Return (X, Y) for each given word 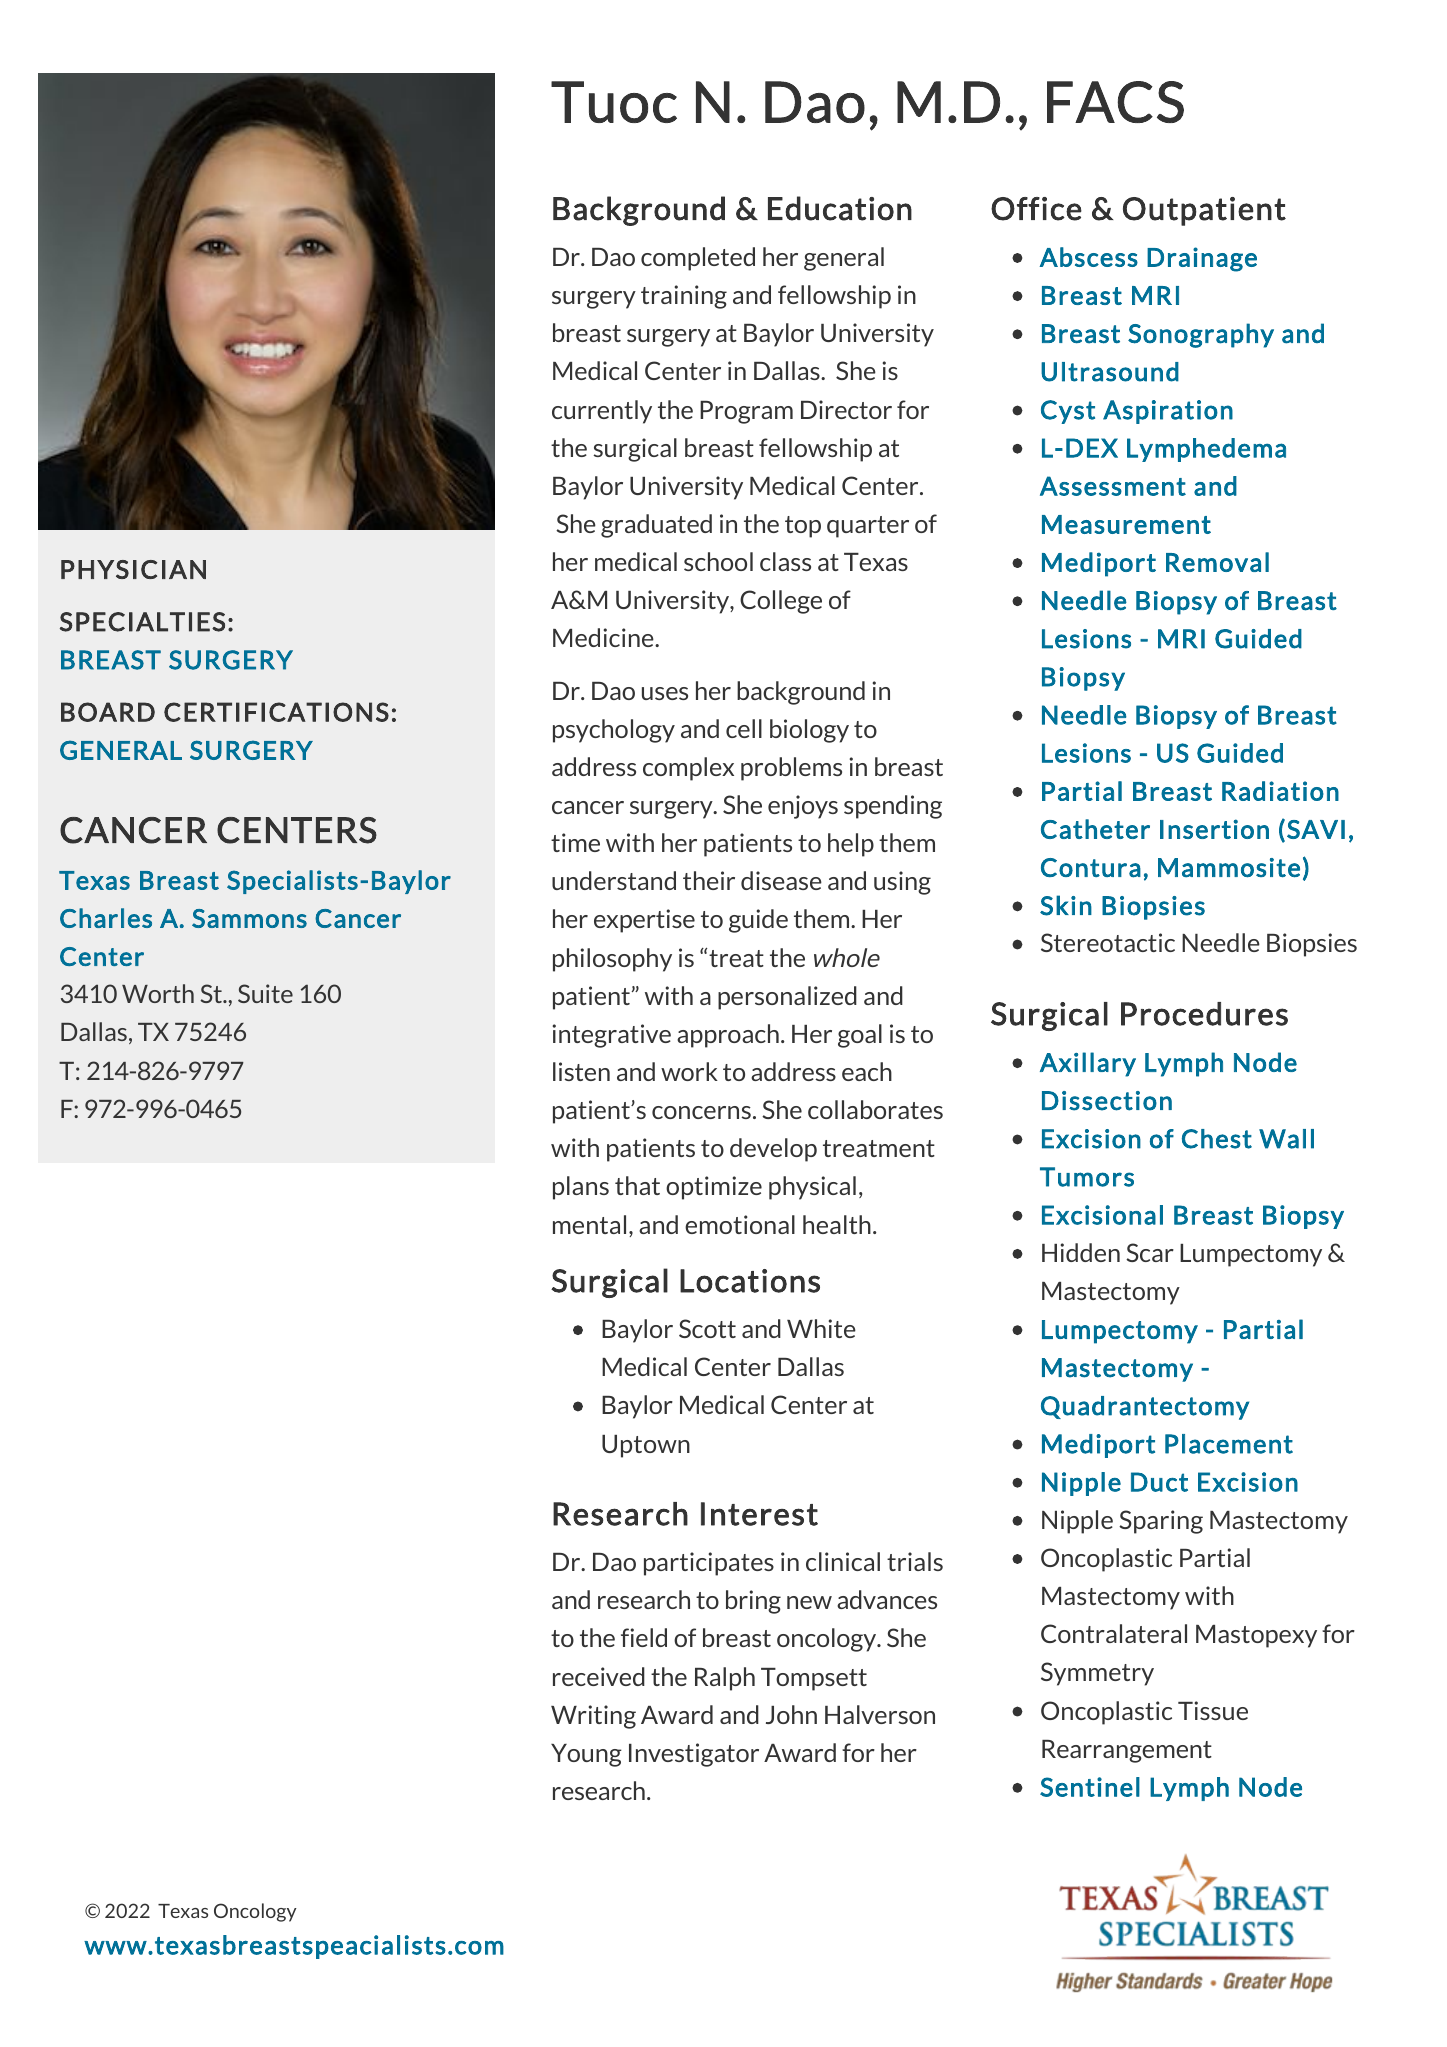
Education (840, 208)
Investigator (694, 1755)
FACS (1115, 102)
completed (698, 259)
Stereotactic (1108, 942)
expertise (644, 921)
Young (586, 1755)
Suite (265, 993)
